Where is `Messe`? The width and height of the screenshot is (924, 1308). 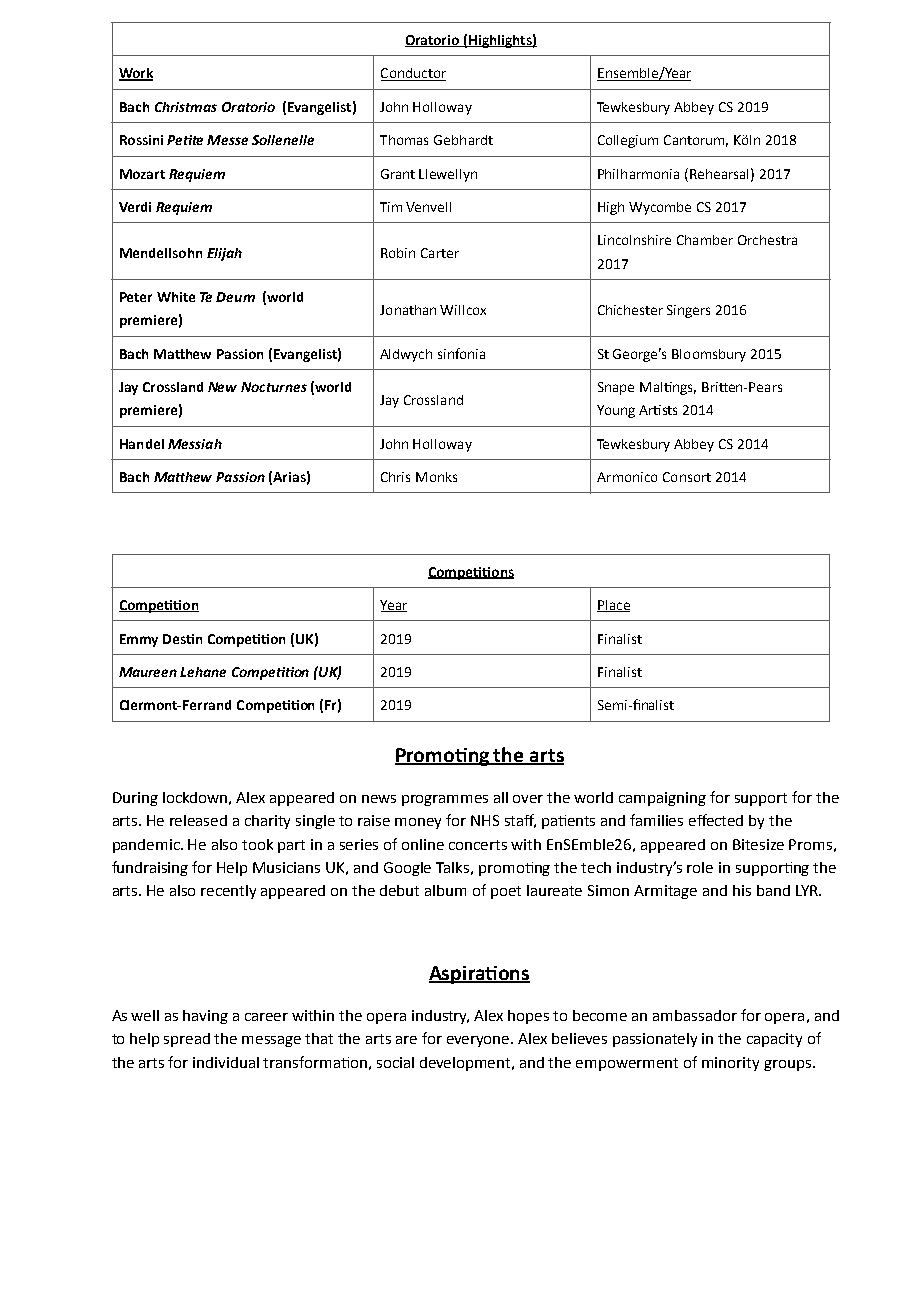
Messe is located at coordinates (227, 140).
